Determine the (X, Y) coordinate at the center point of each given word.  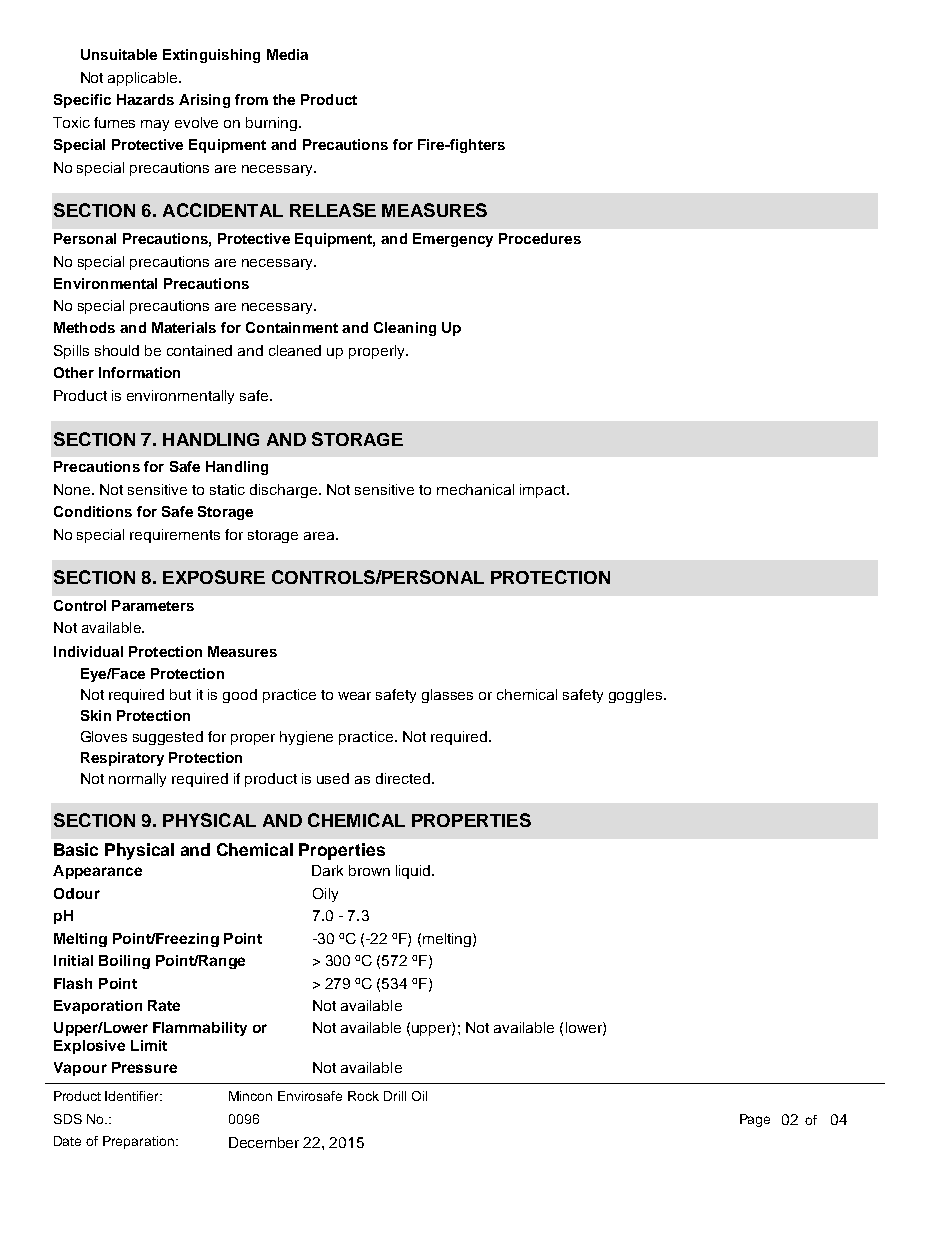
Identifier (133, 1096)
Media (287, 54)
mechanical (475, 489)
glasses (447, 696)
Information (139, 372)
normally (137, 780)
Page (755, 1120)
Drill (395, 1096)
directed (403, 778)
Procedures (540, 238)
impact (544, 491)
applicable (144, 79)
